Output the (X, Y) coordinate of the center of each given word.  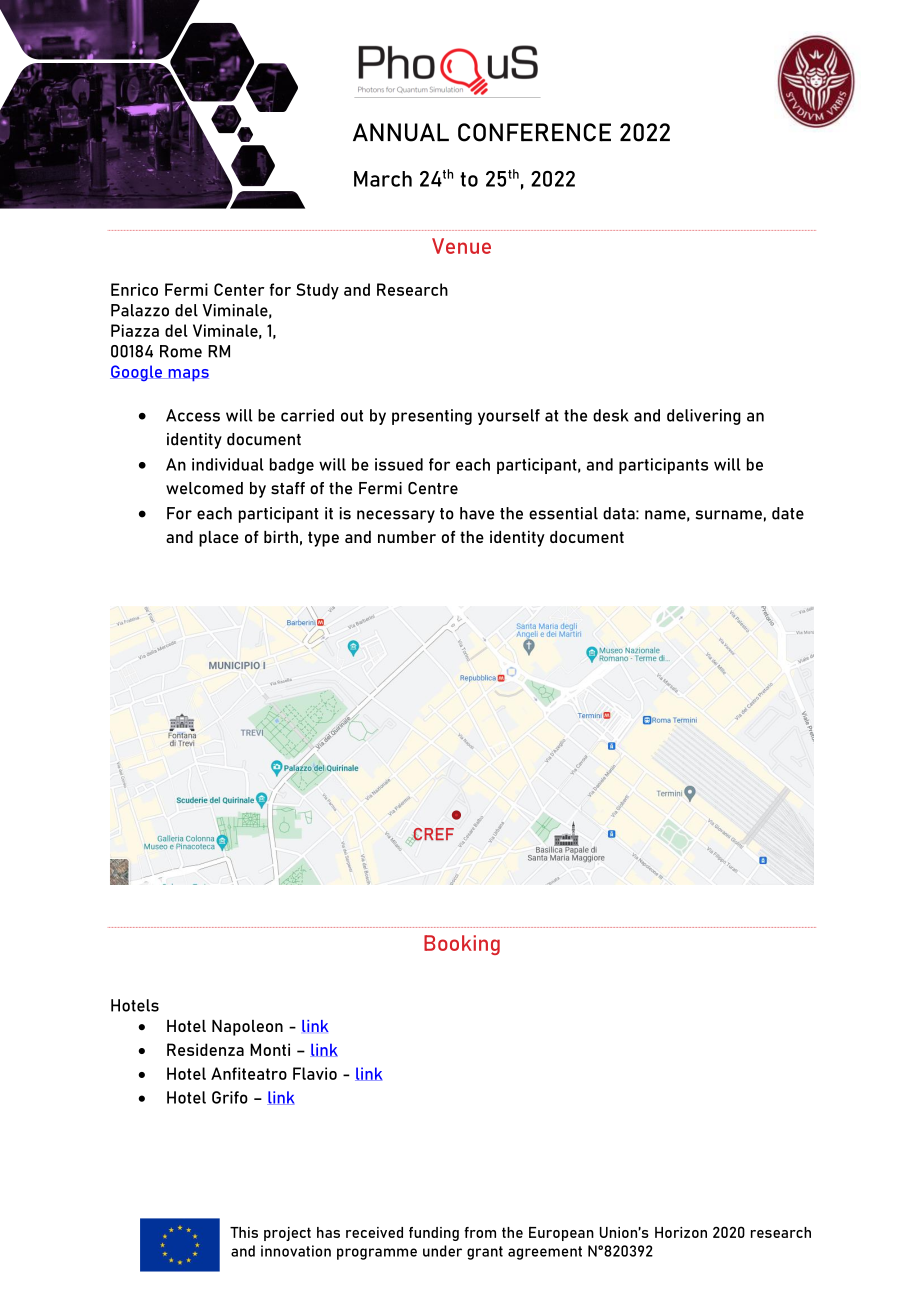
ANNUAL (401, 132)
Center (239, 289)
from (480, 1232)
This (244, 1232)
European (561, 1234)
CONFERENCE (534, 132)
